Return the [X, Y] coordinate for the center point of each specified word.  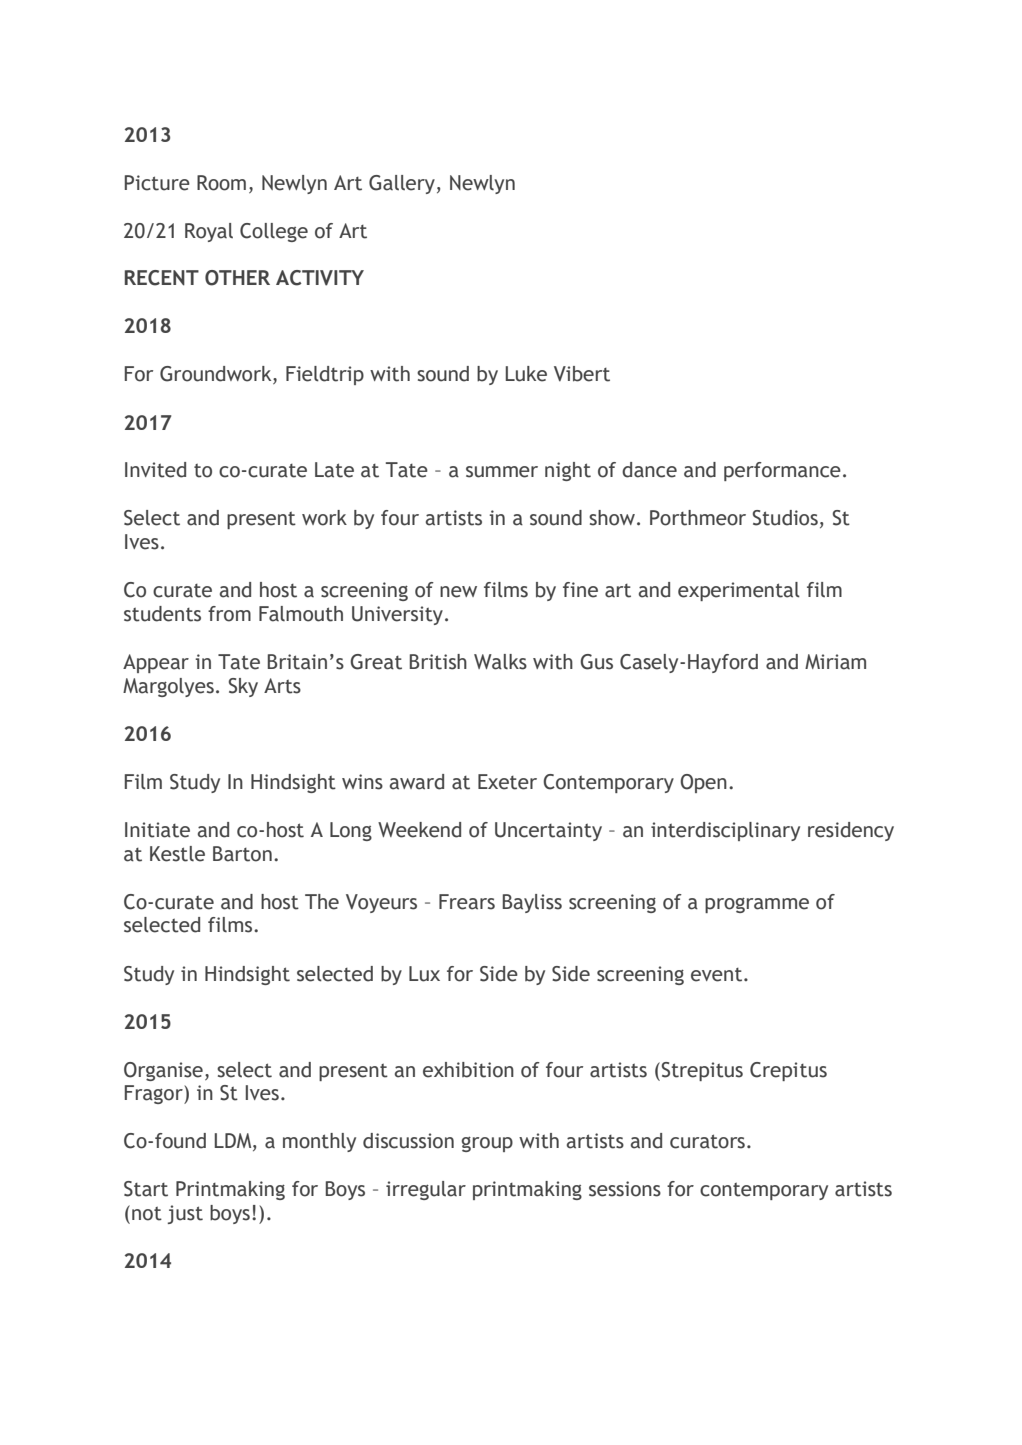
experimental [739, 591]
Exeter [507, 782]
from [229, 614]
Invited [155, 470]
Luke [526, 374]
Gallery [402, 184]
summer [502, 472]
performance [782, 471]
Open [703, 783]
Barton [242, 854]
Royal [209, 232]
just [185, 1214]
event [718, 975]
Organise [163, 1071]
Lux [424, 974]
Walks [500, 662]
